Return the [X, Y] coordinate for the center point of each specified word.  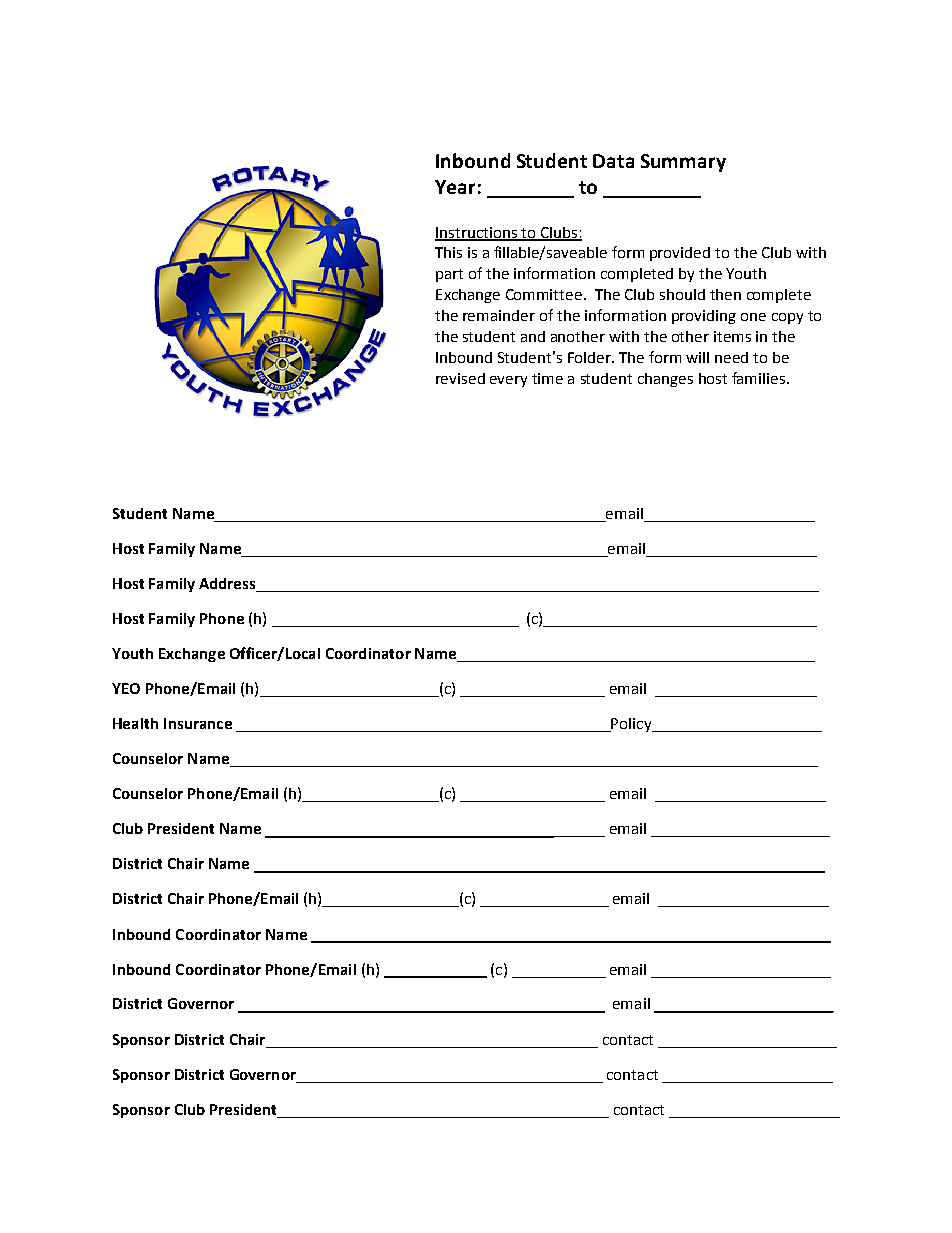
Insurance [198, 723]
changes [665, 380]
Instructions [477, 233]
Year [455, 187]
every [508, 381]
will [697, 357]
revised [460, 378]
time [547, 378]
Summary [683, 163]
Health [135, 723]
